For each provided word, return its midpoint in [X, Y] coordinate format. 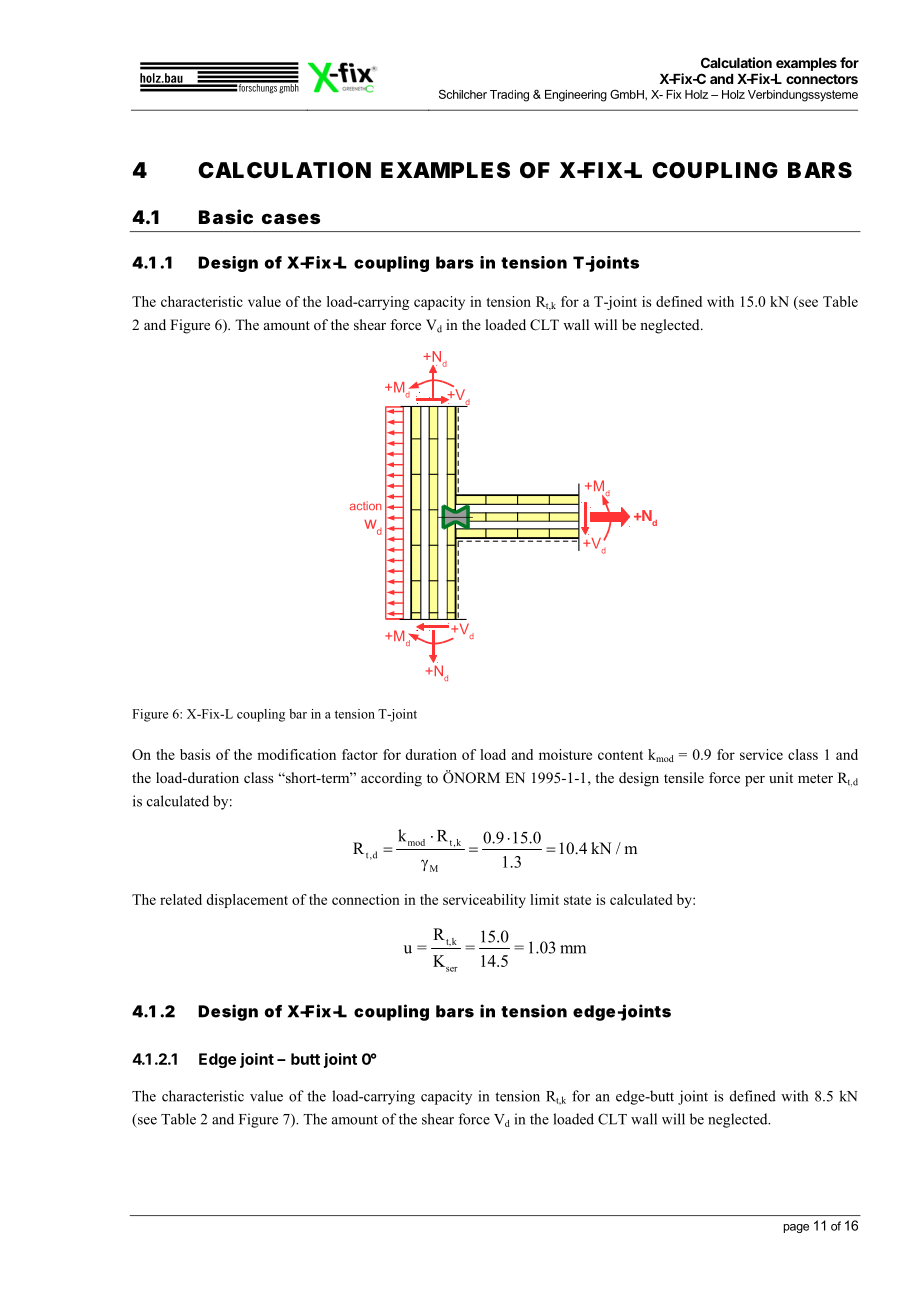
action [365, 505]
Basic [226, 216]
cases [291, 218]
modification [296, 754]
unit [781, 777]
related [181, 899]
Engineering [576, 96]
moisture [565, 754]
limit [544, 899]
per [755, 781]
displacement [247, 901]
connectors [822, 79]
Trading [509, 96]
